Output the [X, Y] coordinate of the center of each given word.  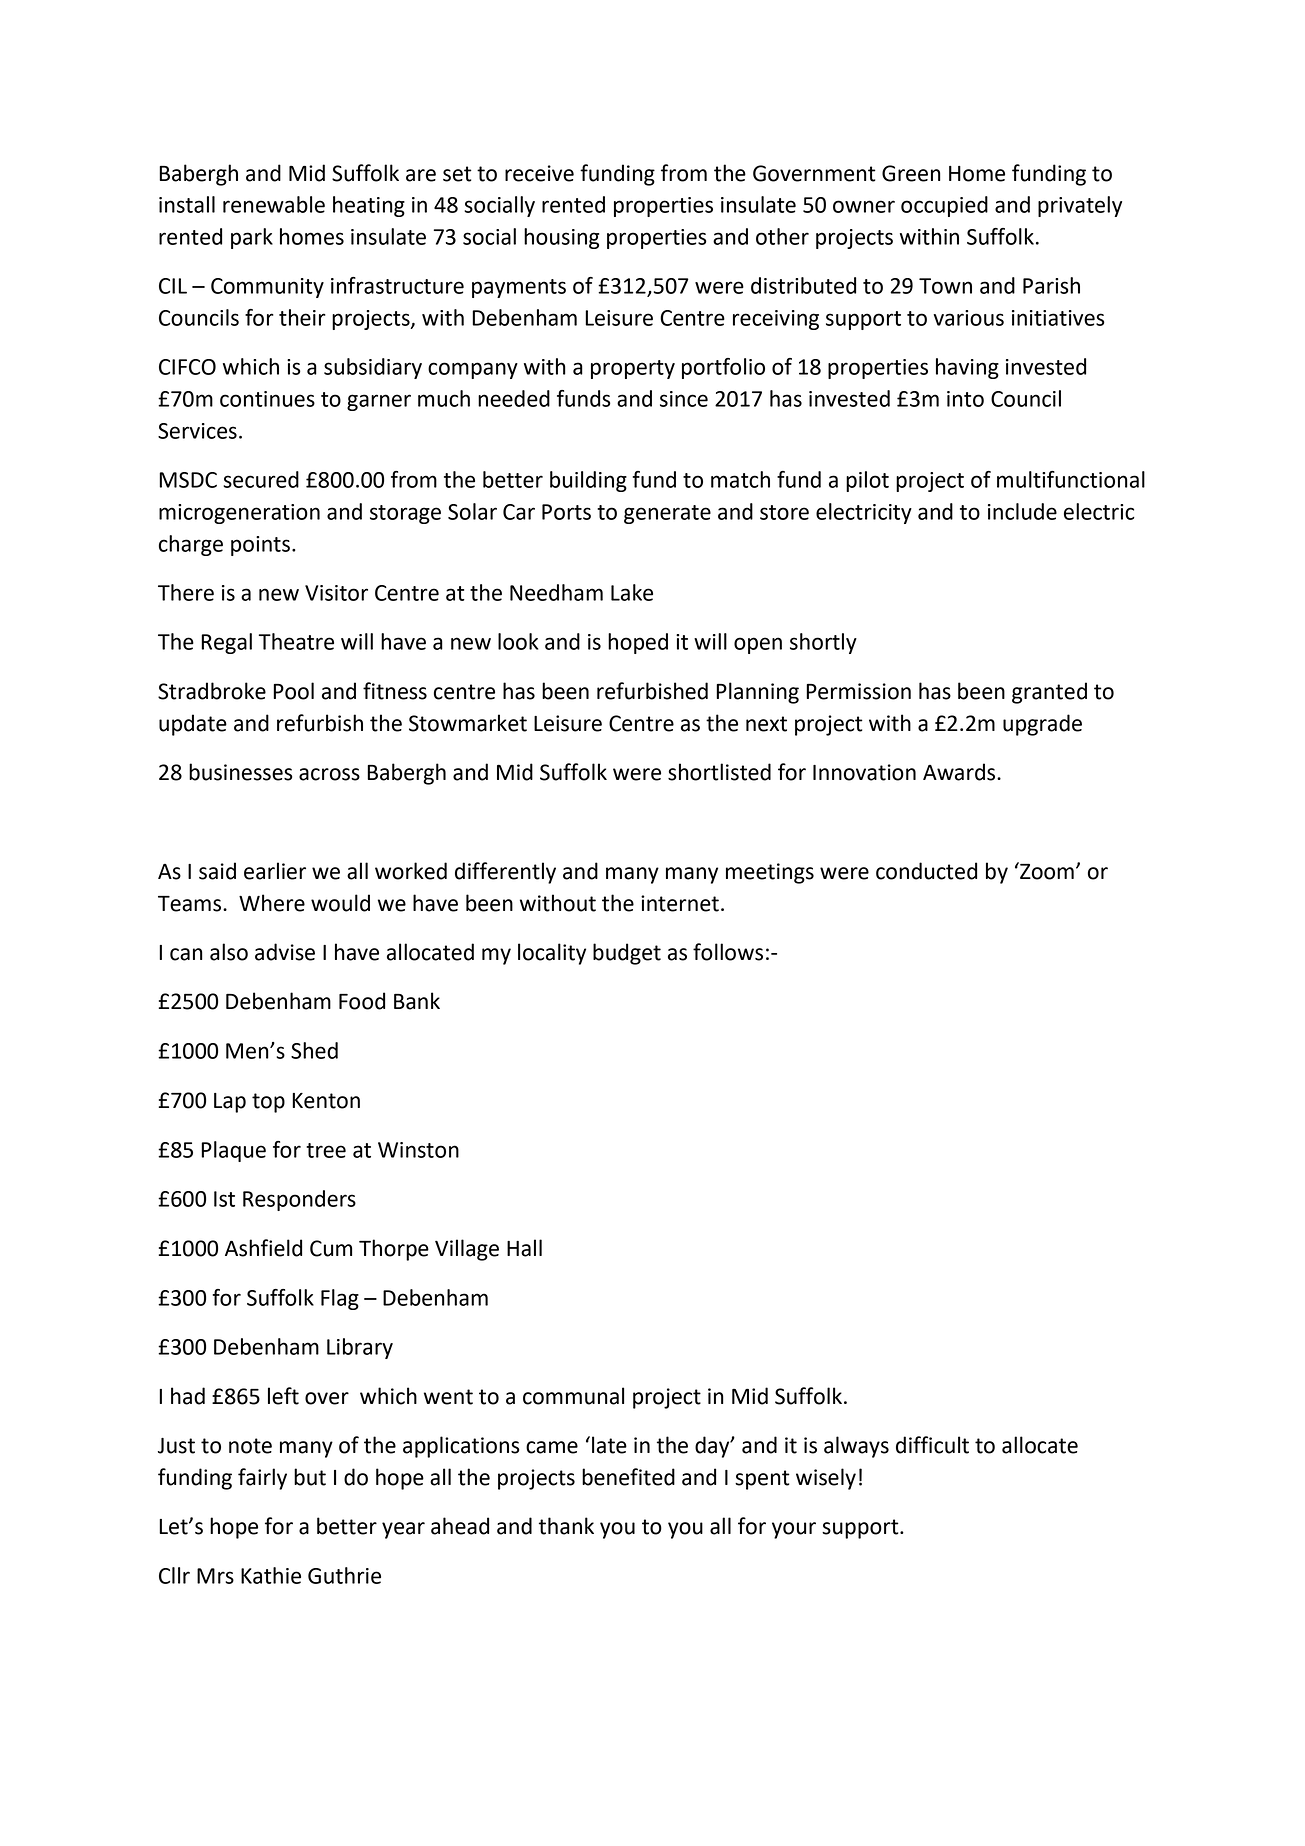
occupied [944, 206]
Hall [524, 1248]
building [588, 481]
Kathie [271, 1575]
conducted [926, 871]
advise [285, 952]
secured [261, 479]
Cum [331, 1248]
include [1022, 511]
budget [627, 954]
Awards [960, 772]
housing [561, 238]
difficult [932, 1445]
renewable [274, 204]
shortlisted [719, 772]
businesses [240, 772]
